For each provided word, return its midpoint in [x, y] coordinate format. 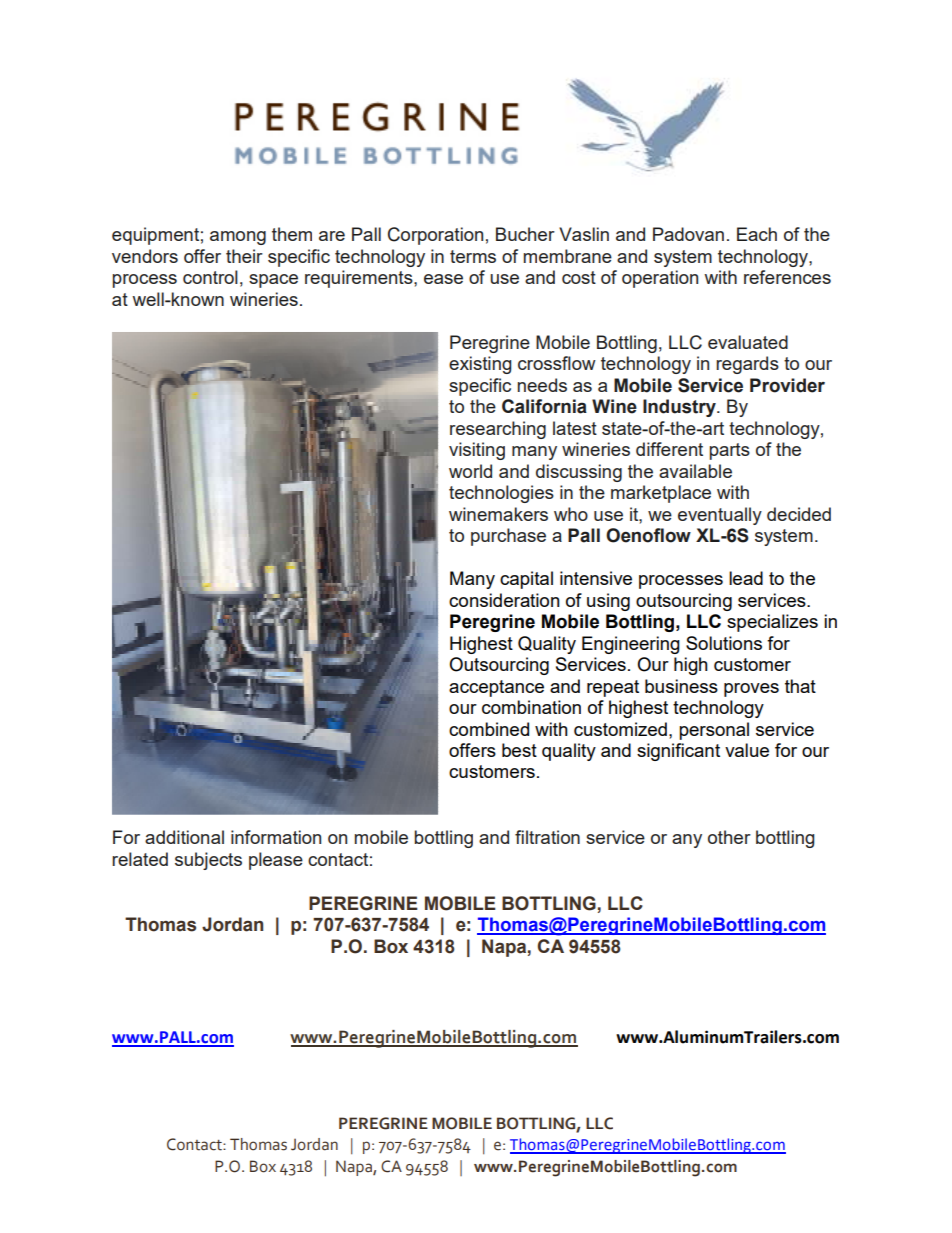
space [273, 281]
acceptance [496, 688]
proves [751, 690]
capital [526, 580]
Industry [680, 408]
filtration [547, 837]
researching [498, 430]
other [729, 837]
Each [757, 234]
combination [531, 707]
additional [184, 837]
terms [473, 256]
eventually [720, 516]
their [244, 256]
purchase [508, 537]
